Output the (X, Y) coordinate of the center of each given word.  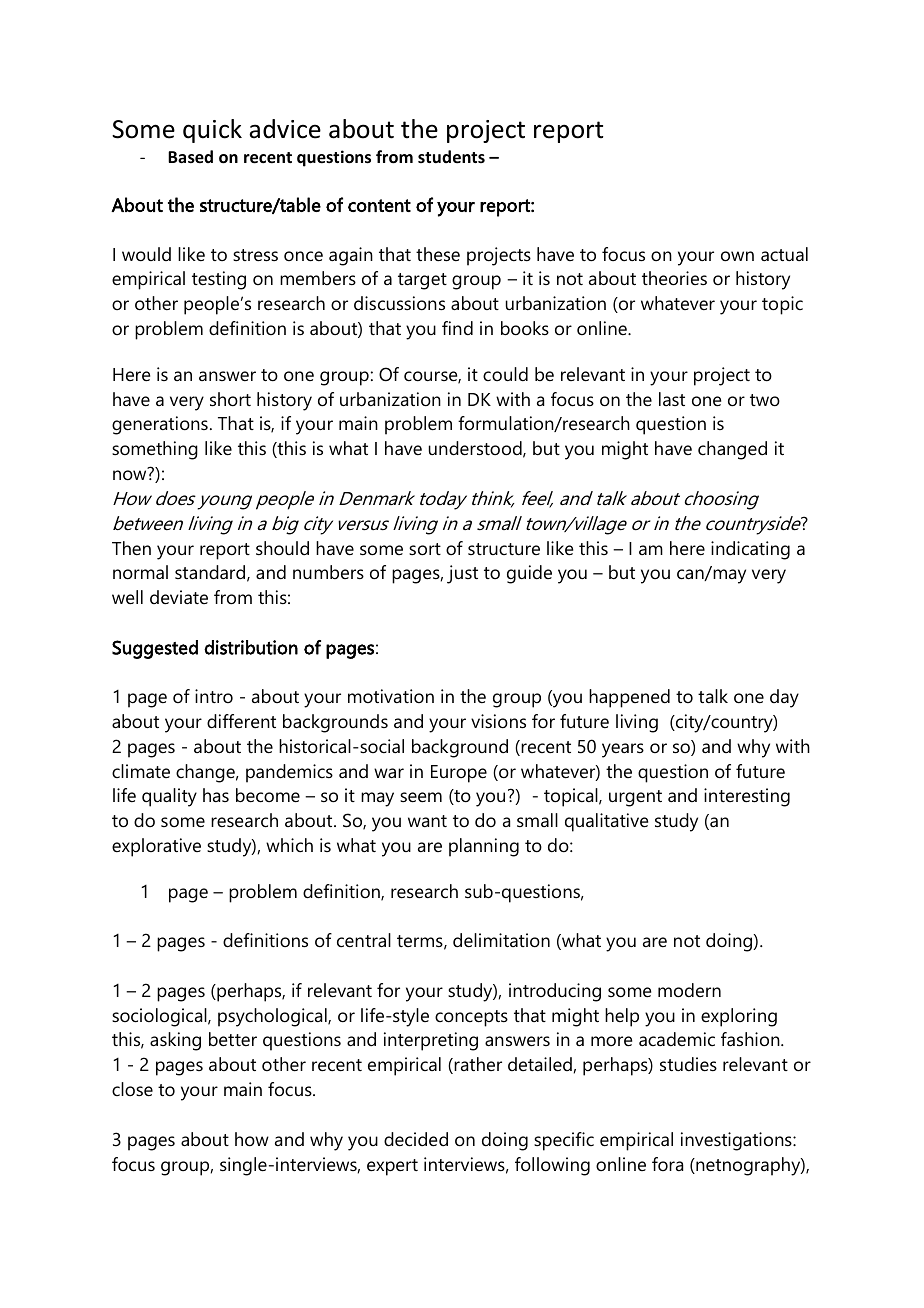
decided (416, 1139)
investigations (737, 1141)
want (427, 821)
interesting (747, 797)
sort (425, 549)
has (216, 795)
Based (190, 157)
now (129, 475)
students (451, 157)
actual (784, 254)
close (132, 1089)
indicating (750, 550)
